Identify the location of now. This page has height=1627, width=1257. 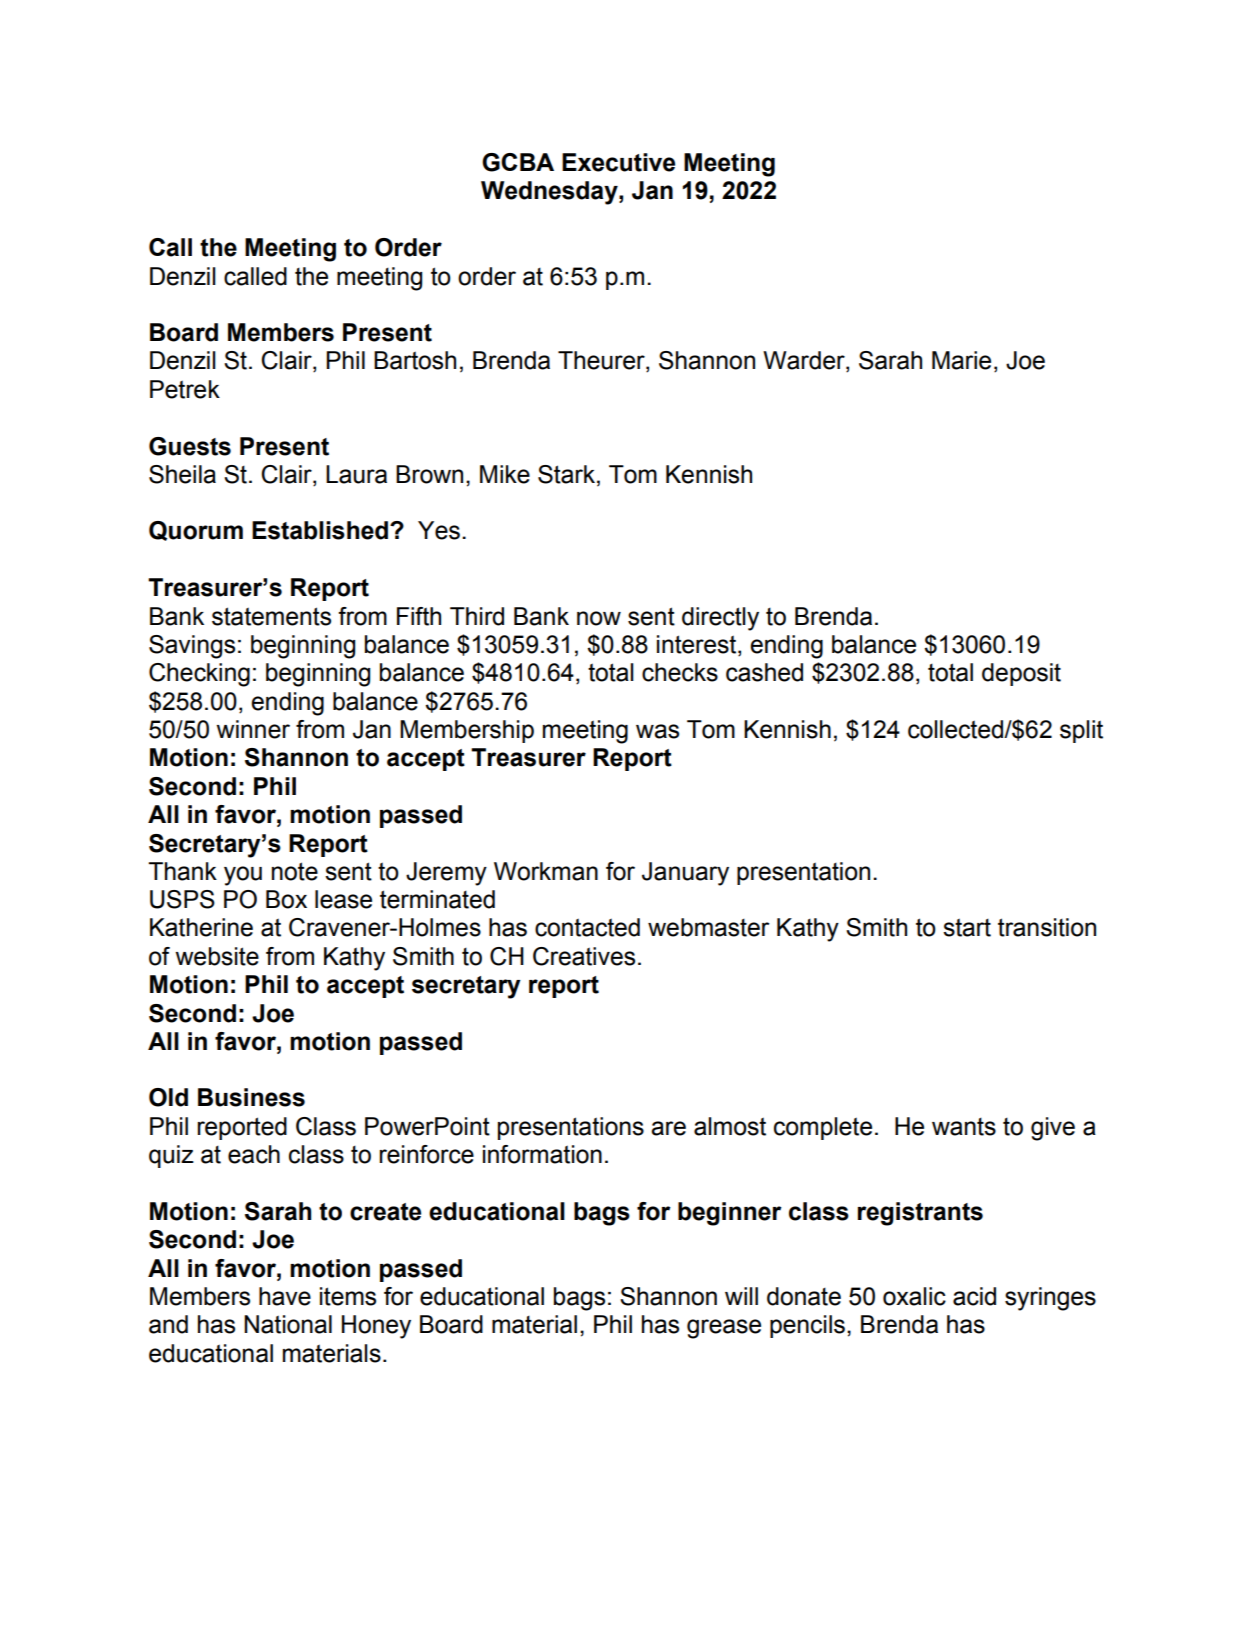
(599, 618).
